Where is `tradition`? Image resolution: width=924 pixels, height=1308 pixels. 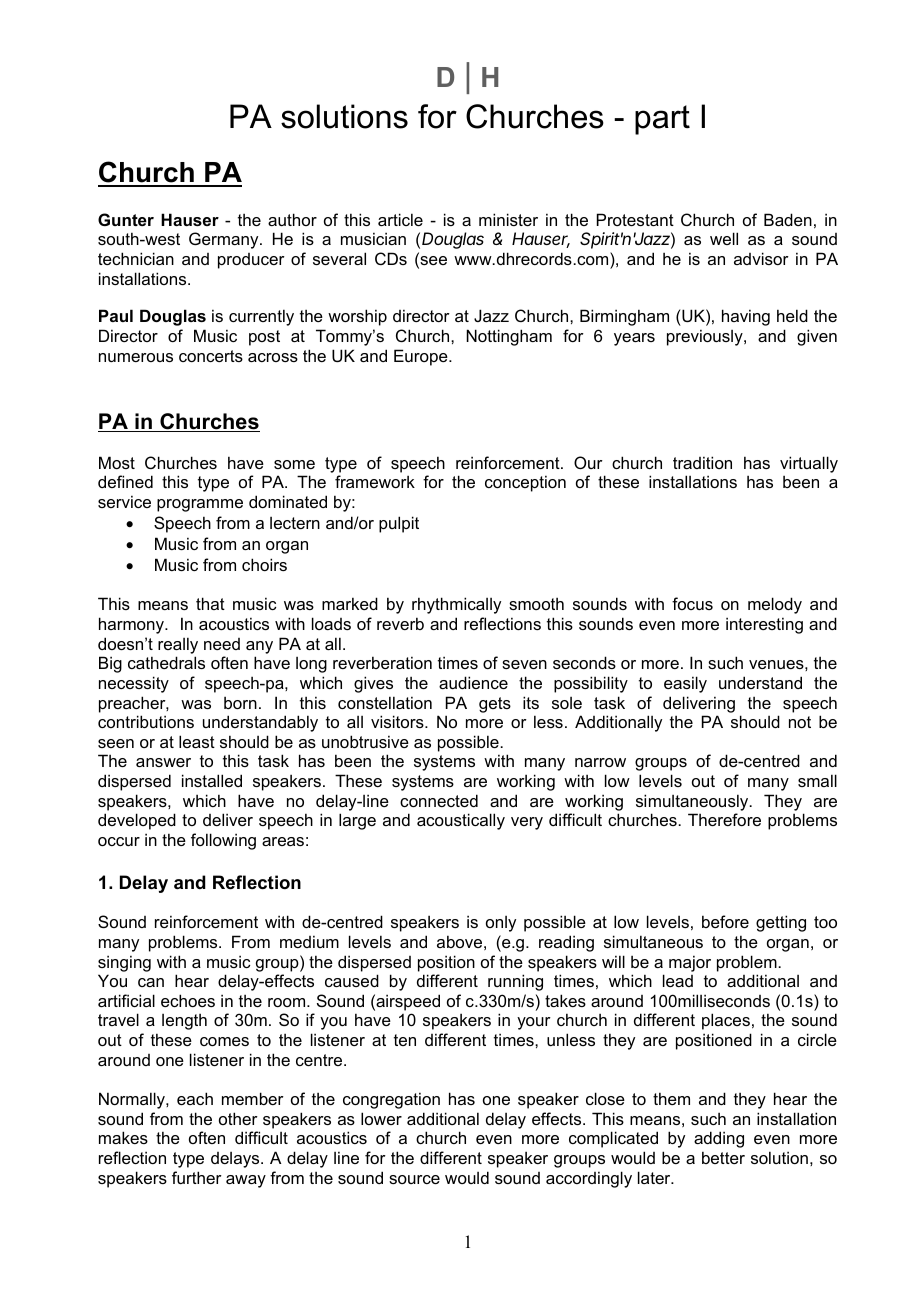
tradition is located at coordinates (702, 462).
